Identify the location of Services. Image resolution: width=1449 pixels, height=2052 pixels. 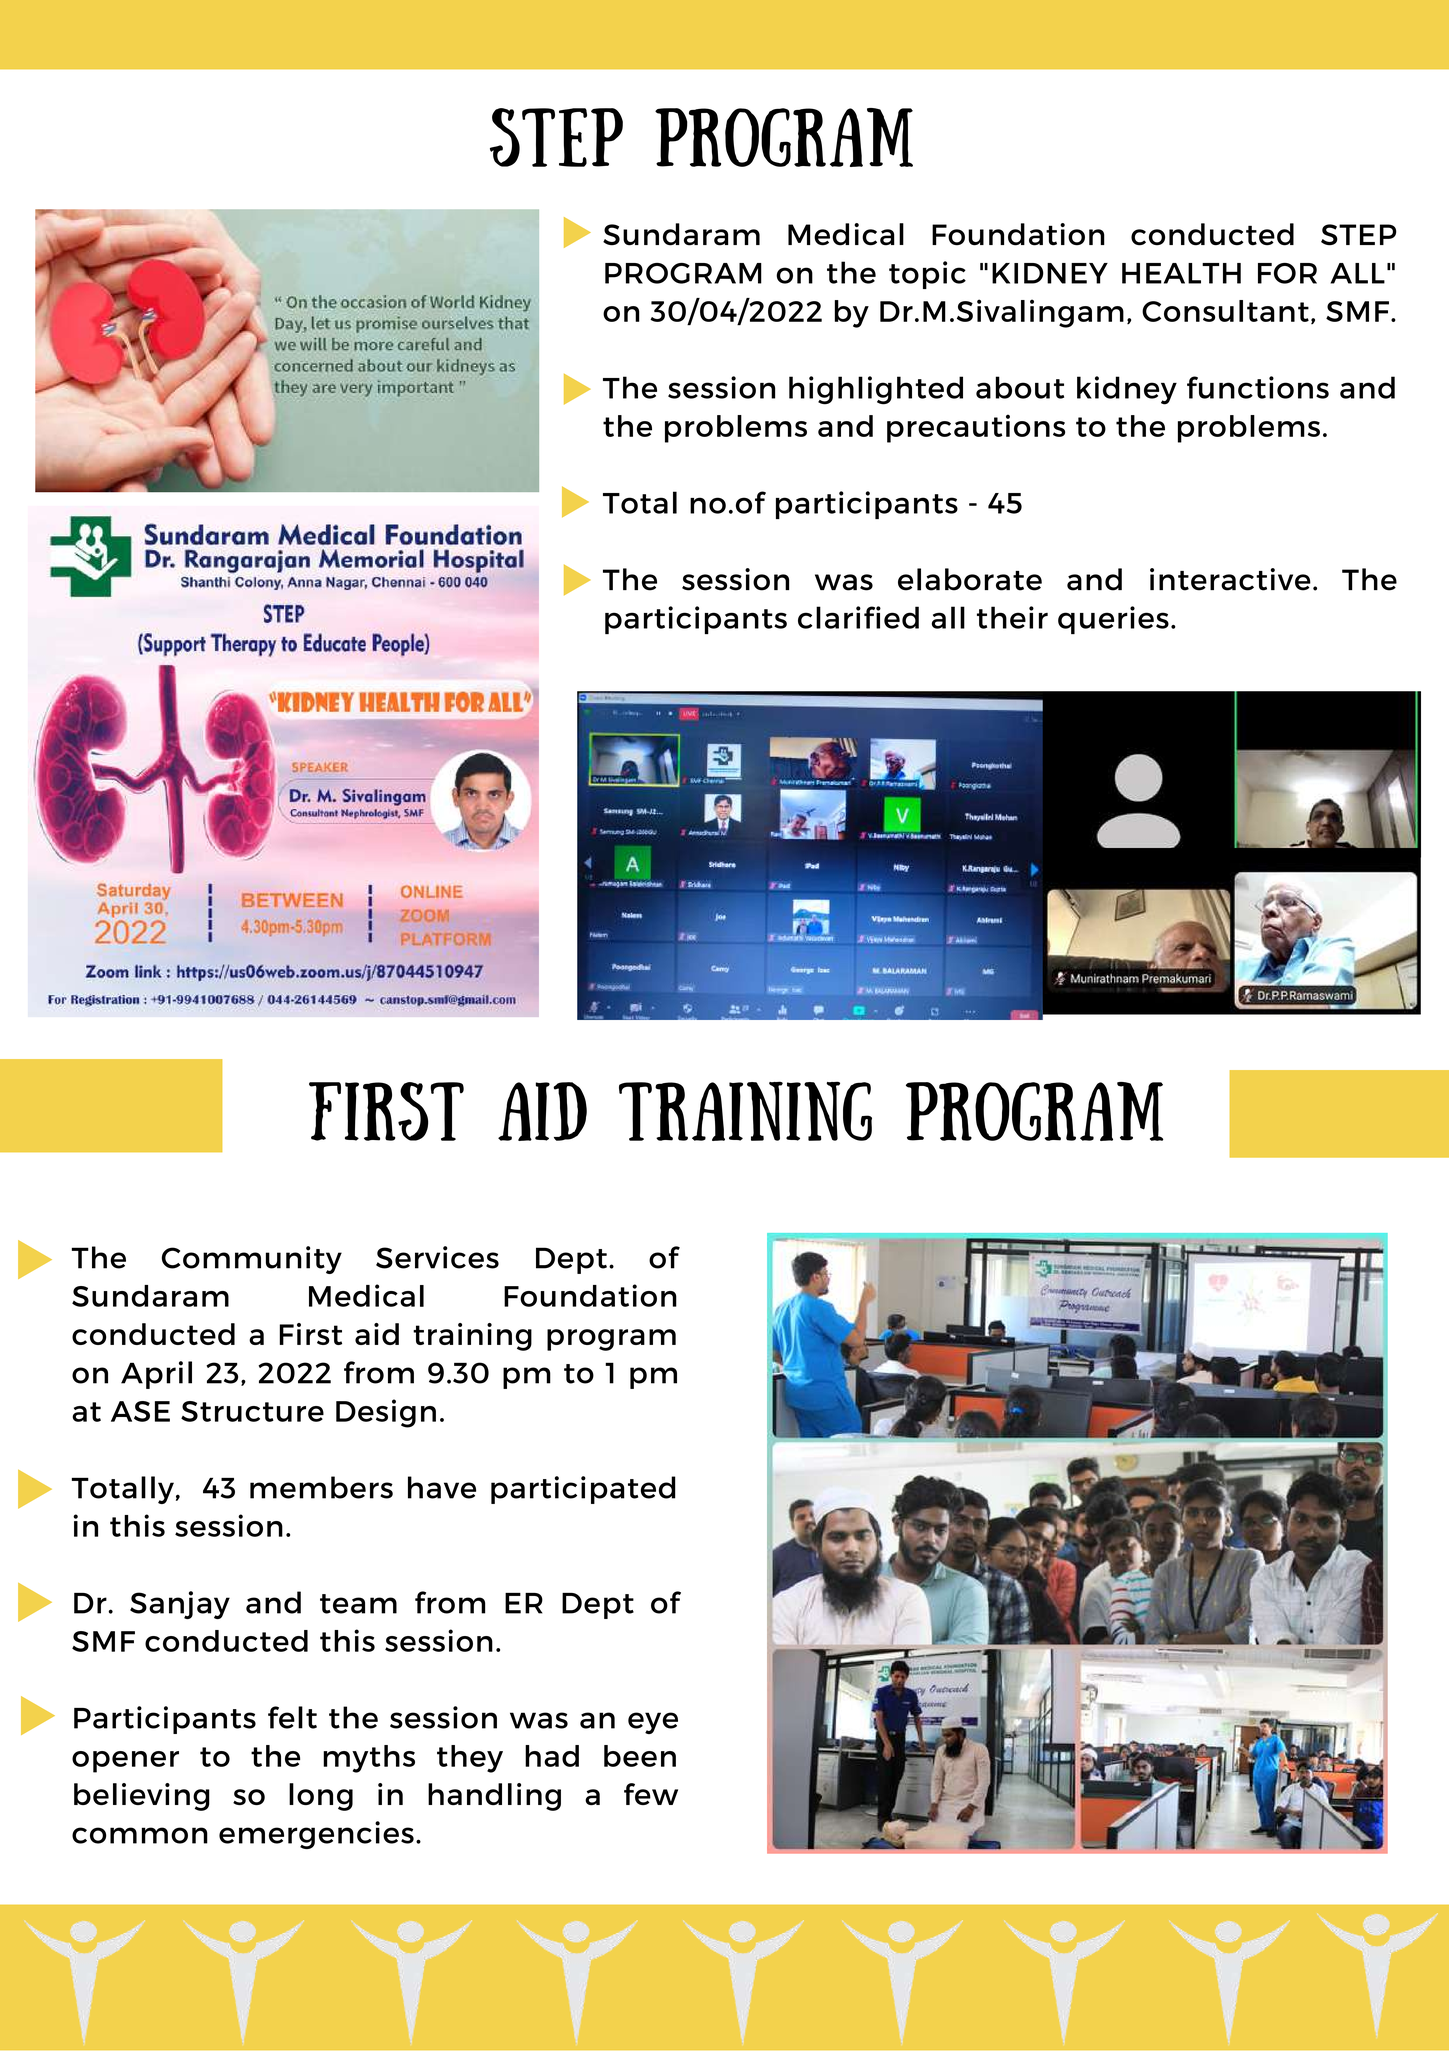
(437, 1257).
